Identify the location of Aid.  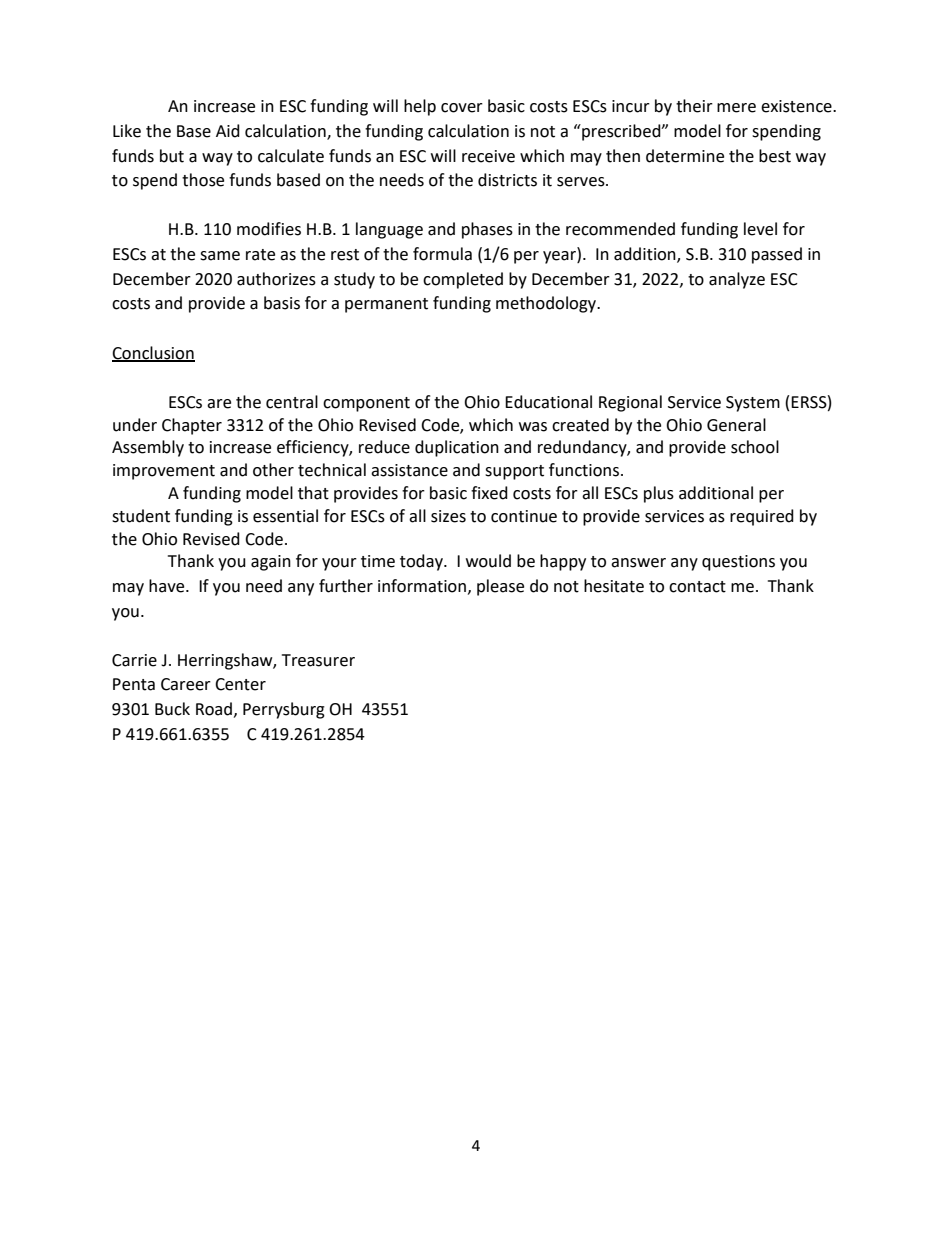
(228, 131).
